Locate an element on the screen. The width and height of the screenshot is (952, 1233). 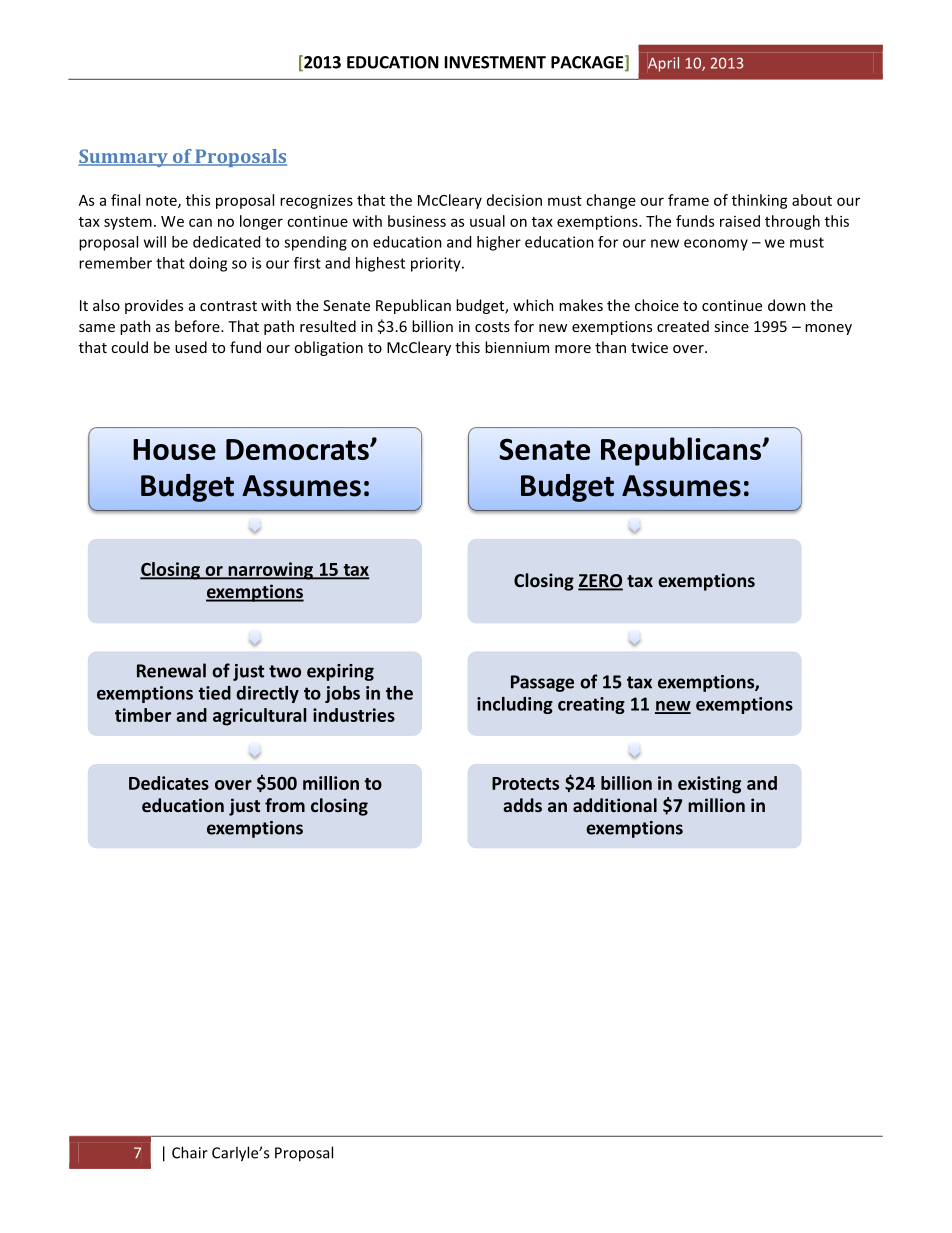
adds is located at coordinates (522, 805).
